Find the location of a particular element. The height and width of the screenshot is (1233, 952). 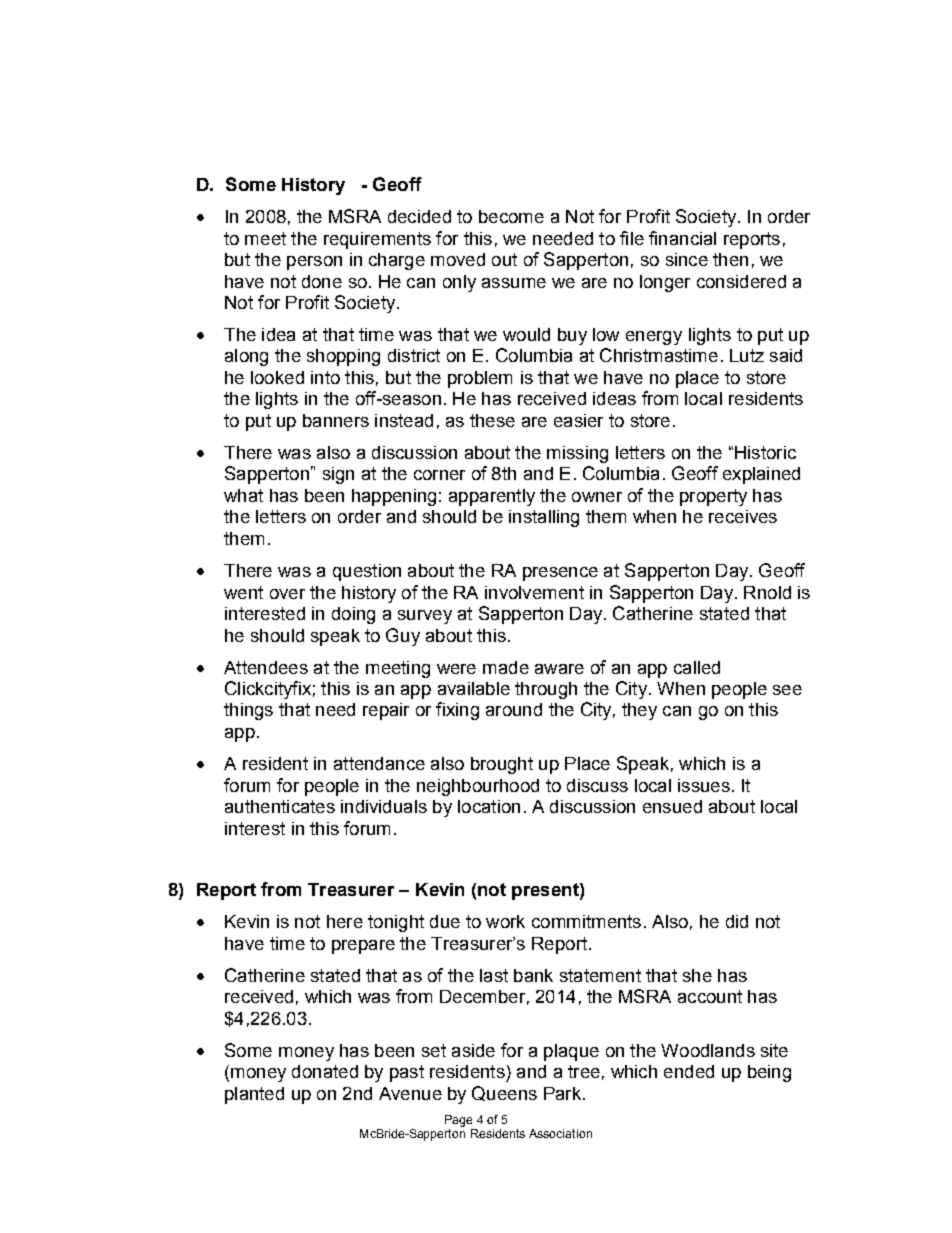

become is located at coordinates (511, 216).
